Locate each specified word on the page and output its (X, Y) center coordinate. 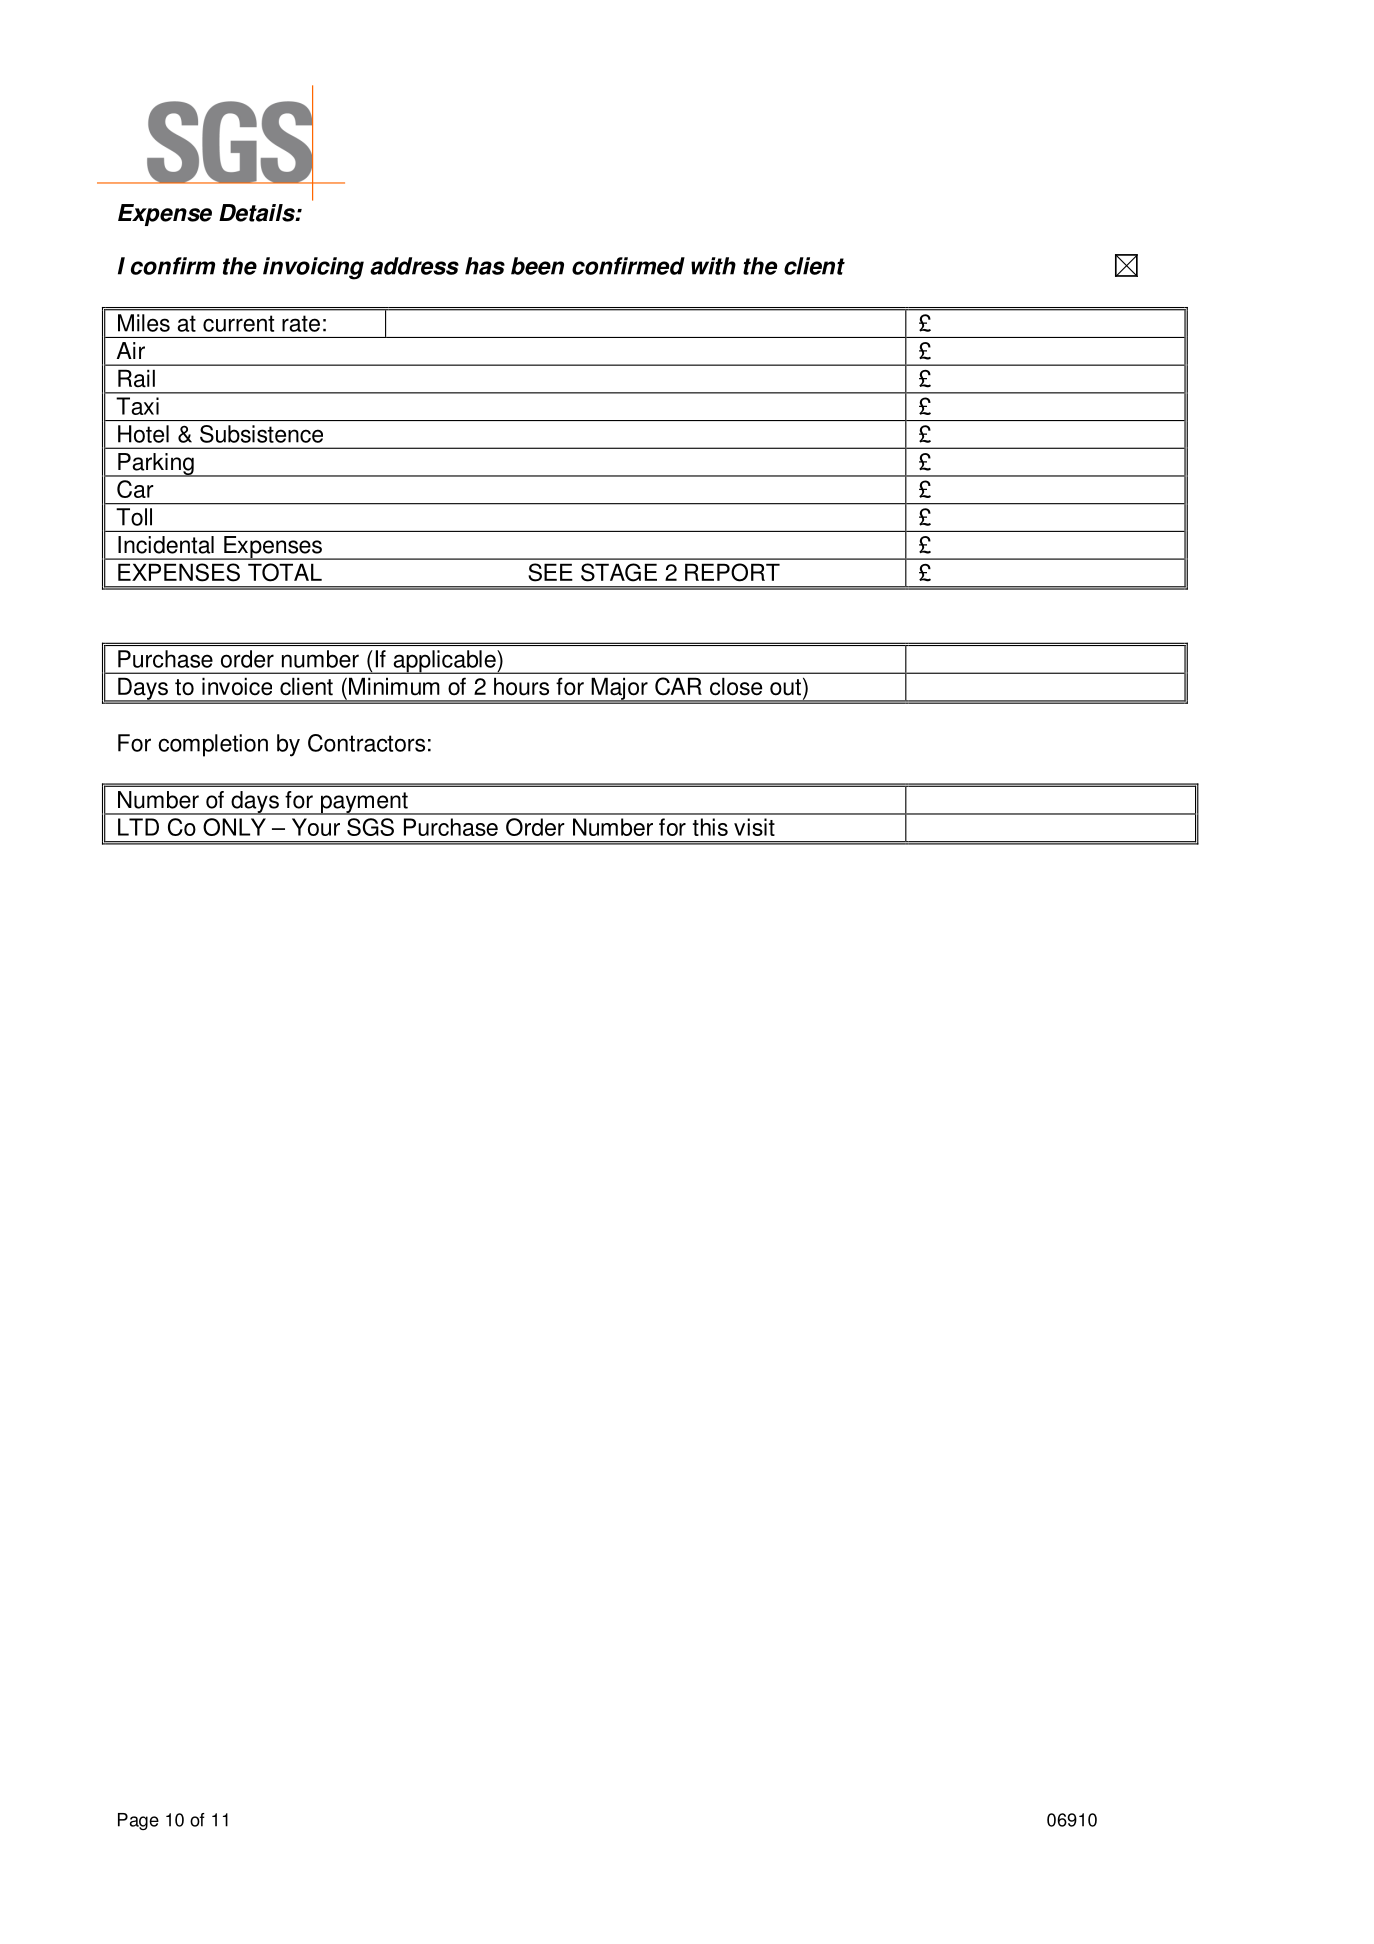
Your (316, 827)
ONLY (234, 827)
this (710, 827)
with (713, 266)
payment (364, 803)
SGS (370, 827)
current (238, 323)
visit (754, 827)
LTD (138, 827)
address (414, 266)
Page (138, 1821)
